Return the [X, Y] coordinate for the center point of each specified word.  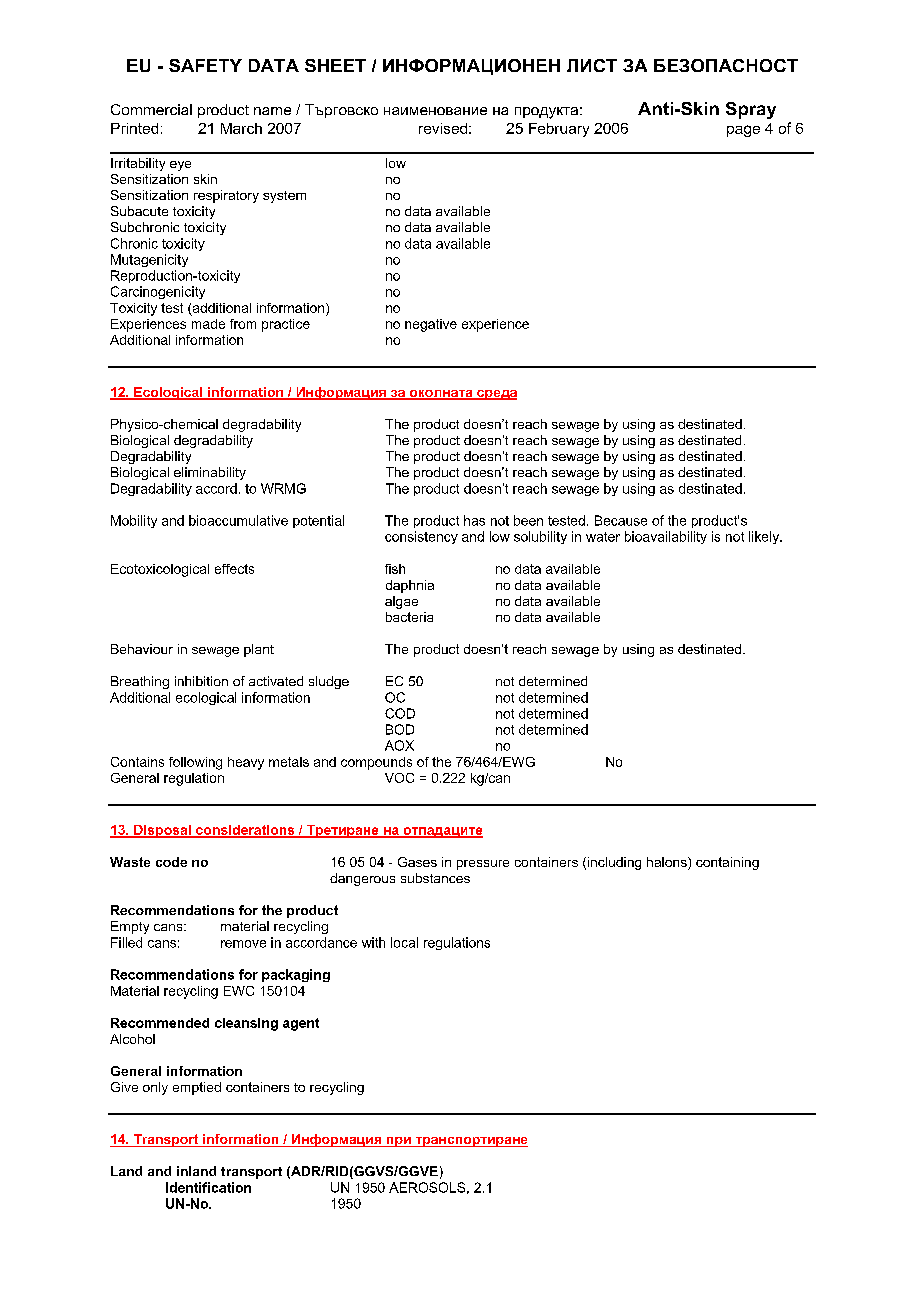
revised [443, 128]
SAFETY [205, 65]
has [474, 520]
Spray [751, 110]
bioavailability [666, 537]
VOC [399, 778]
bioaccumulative [238, 520]
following [195, 763]
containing [727, 863]
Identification [208, 1187]
